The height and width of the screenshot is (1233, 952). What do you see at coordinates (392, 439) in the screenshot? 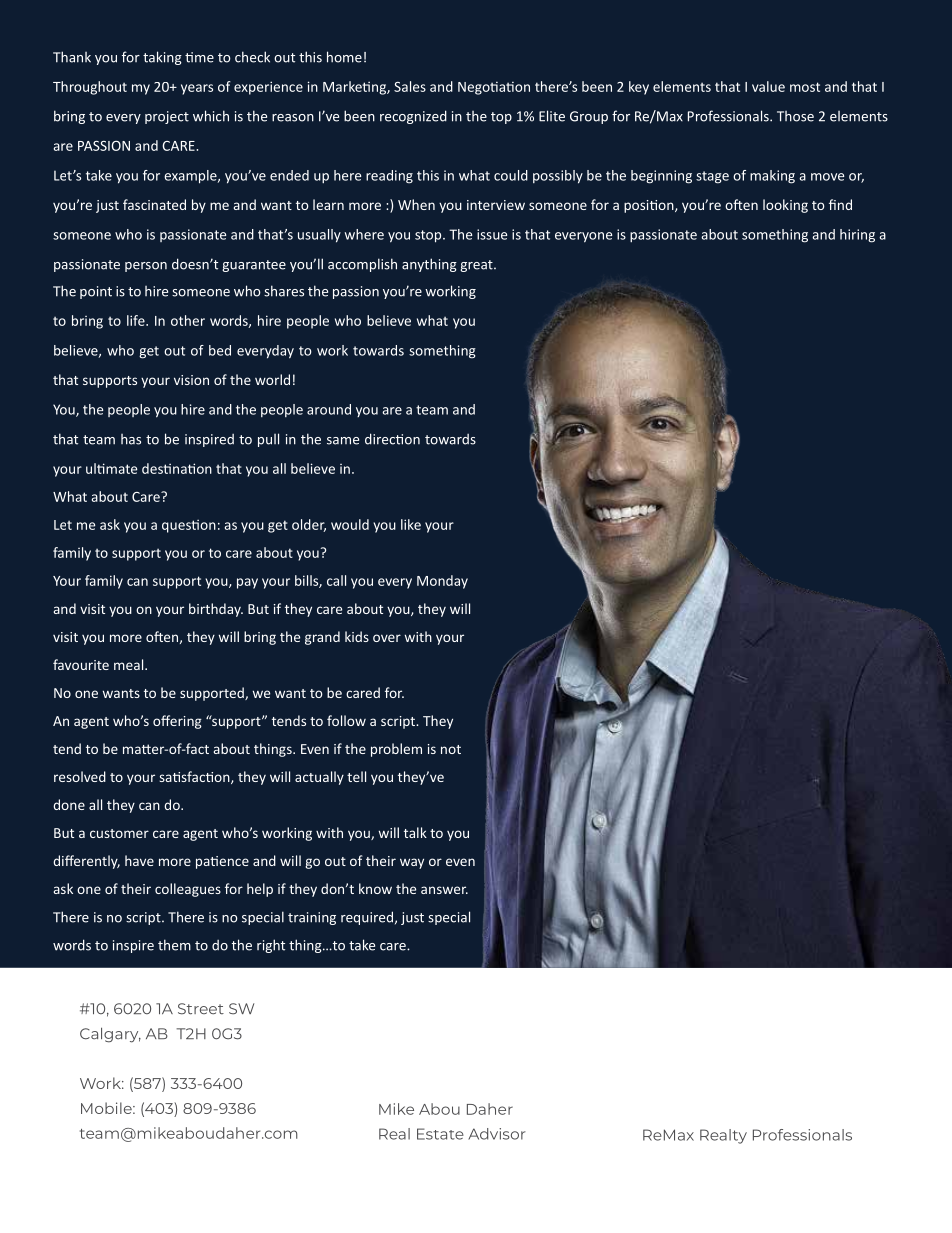
I see `direction` at bounding box center [392, 439].
